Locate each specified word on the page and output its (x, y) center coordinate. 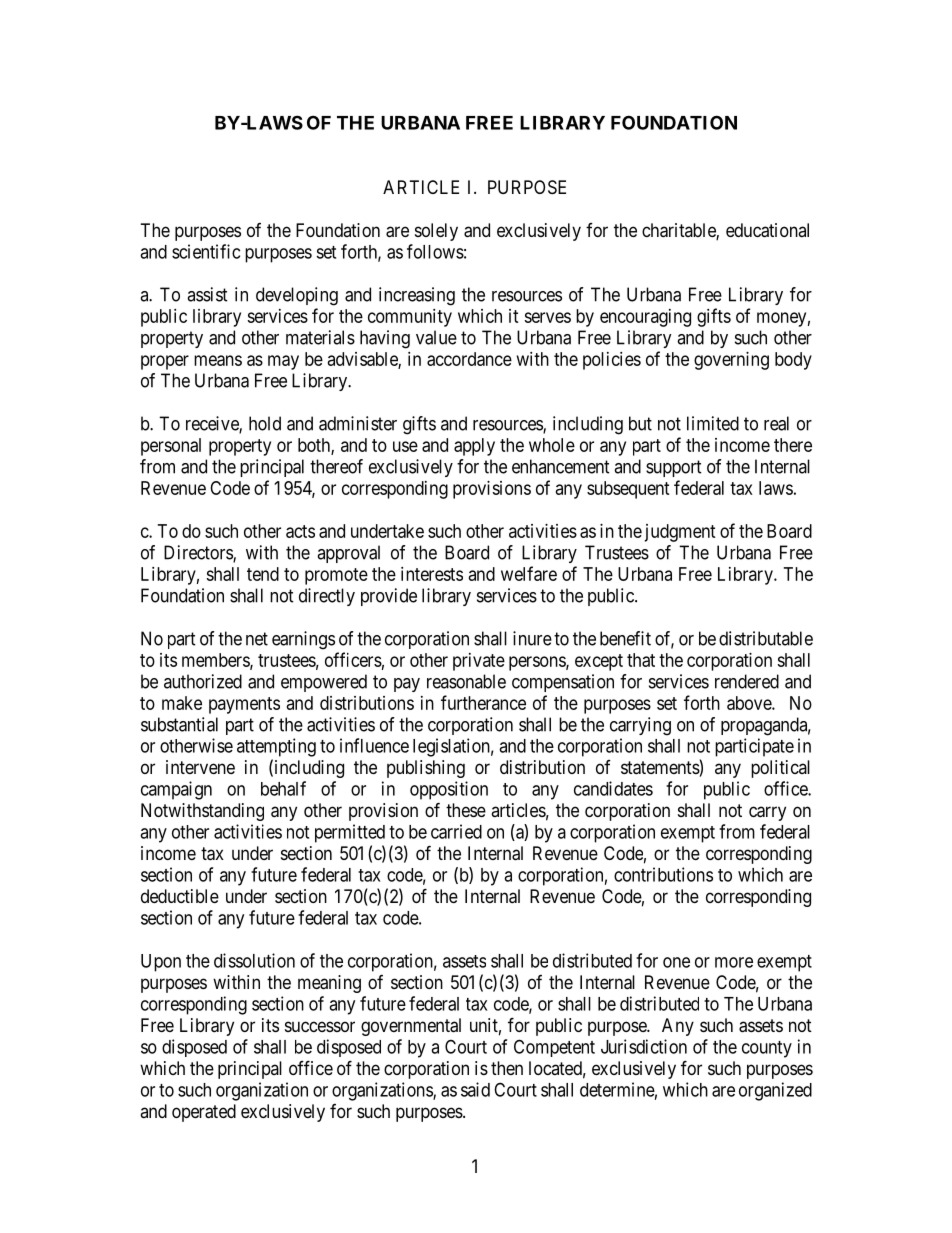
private (479, 662)
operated (204, 1113)
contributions (663, 874)
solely (436, 232)
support (674, 468)
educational (767, 230)
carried (456, 831)
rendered (747, 681)
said (475, 1089)
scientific (206, 251)
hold (265, 423)
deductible (180, 896)
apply (474, 447)
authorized (203, 681)
